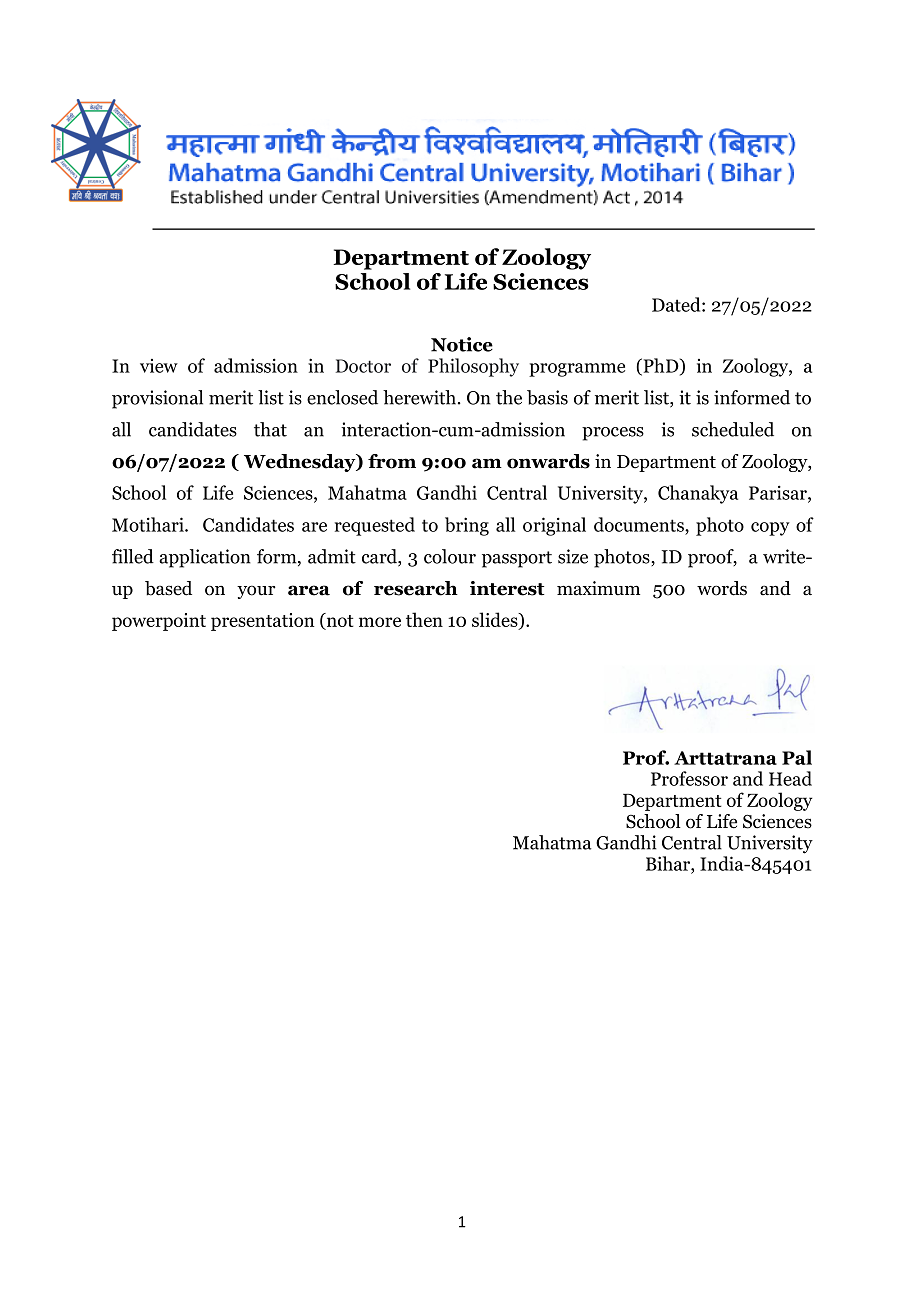 Image resolution: width=924 pixels, height=1308 pixels. Describe the element at coordinates (159, 622) in the document. I see `powerpoint` at that location.
